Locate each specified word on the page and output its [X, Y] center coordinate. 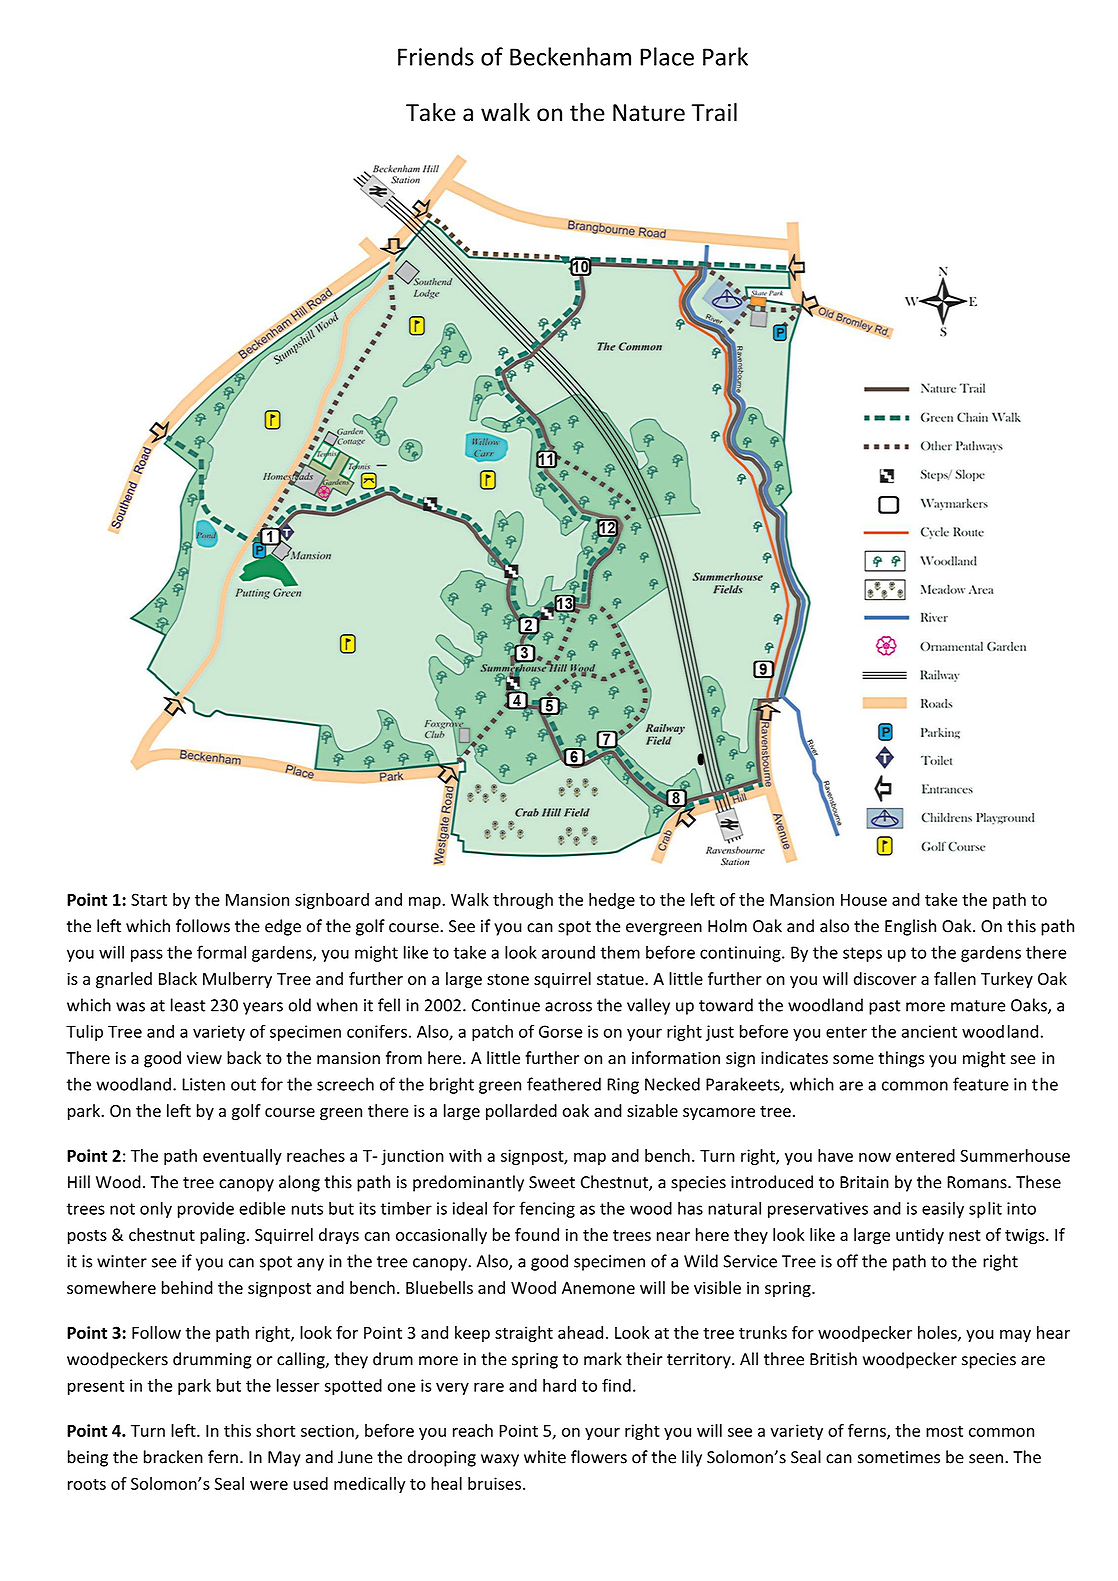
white [545, 1457]
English [910, 927]
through [523, 901]
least [188, 1005]
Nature [649, 113]
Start [149, 899]
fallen [955, 978]
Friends [436, 56]
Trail [714, 112]
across [568, 1007]
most [944, 1431]
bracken [173, 1457]
